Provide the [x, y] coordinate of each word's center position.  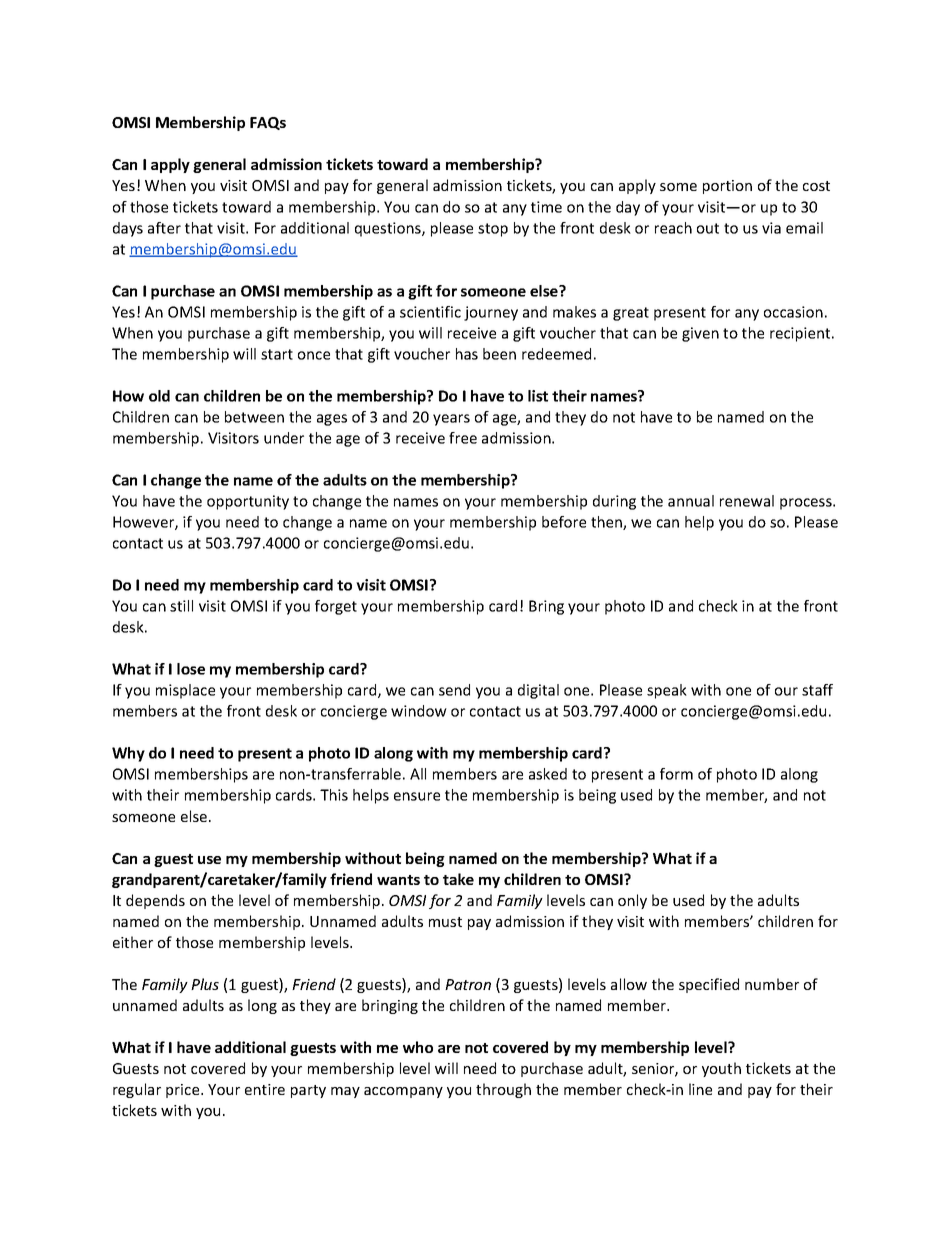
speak [667, 691]
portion [727, 187]
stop [493, 230]
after [164, 228]
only [632, 901]
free [463, 438]
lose [191, 669]
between [254, 417]
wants [398, 880]
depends [155, 901]
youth [721, 1069]
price [184, 1091]
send [454, 690]
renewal [747, 501]
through [503, 1090]
